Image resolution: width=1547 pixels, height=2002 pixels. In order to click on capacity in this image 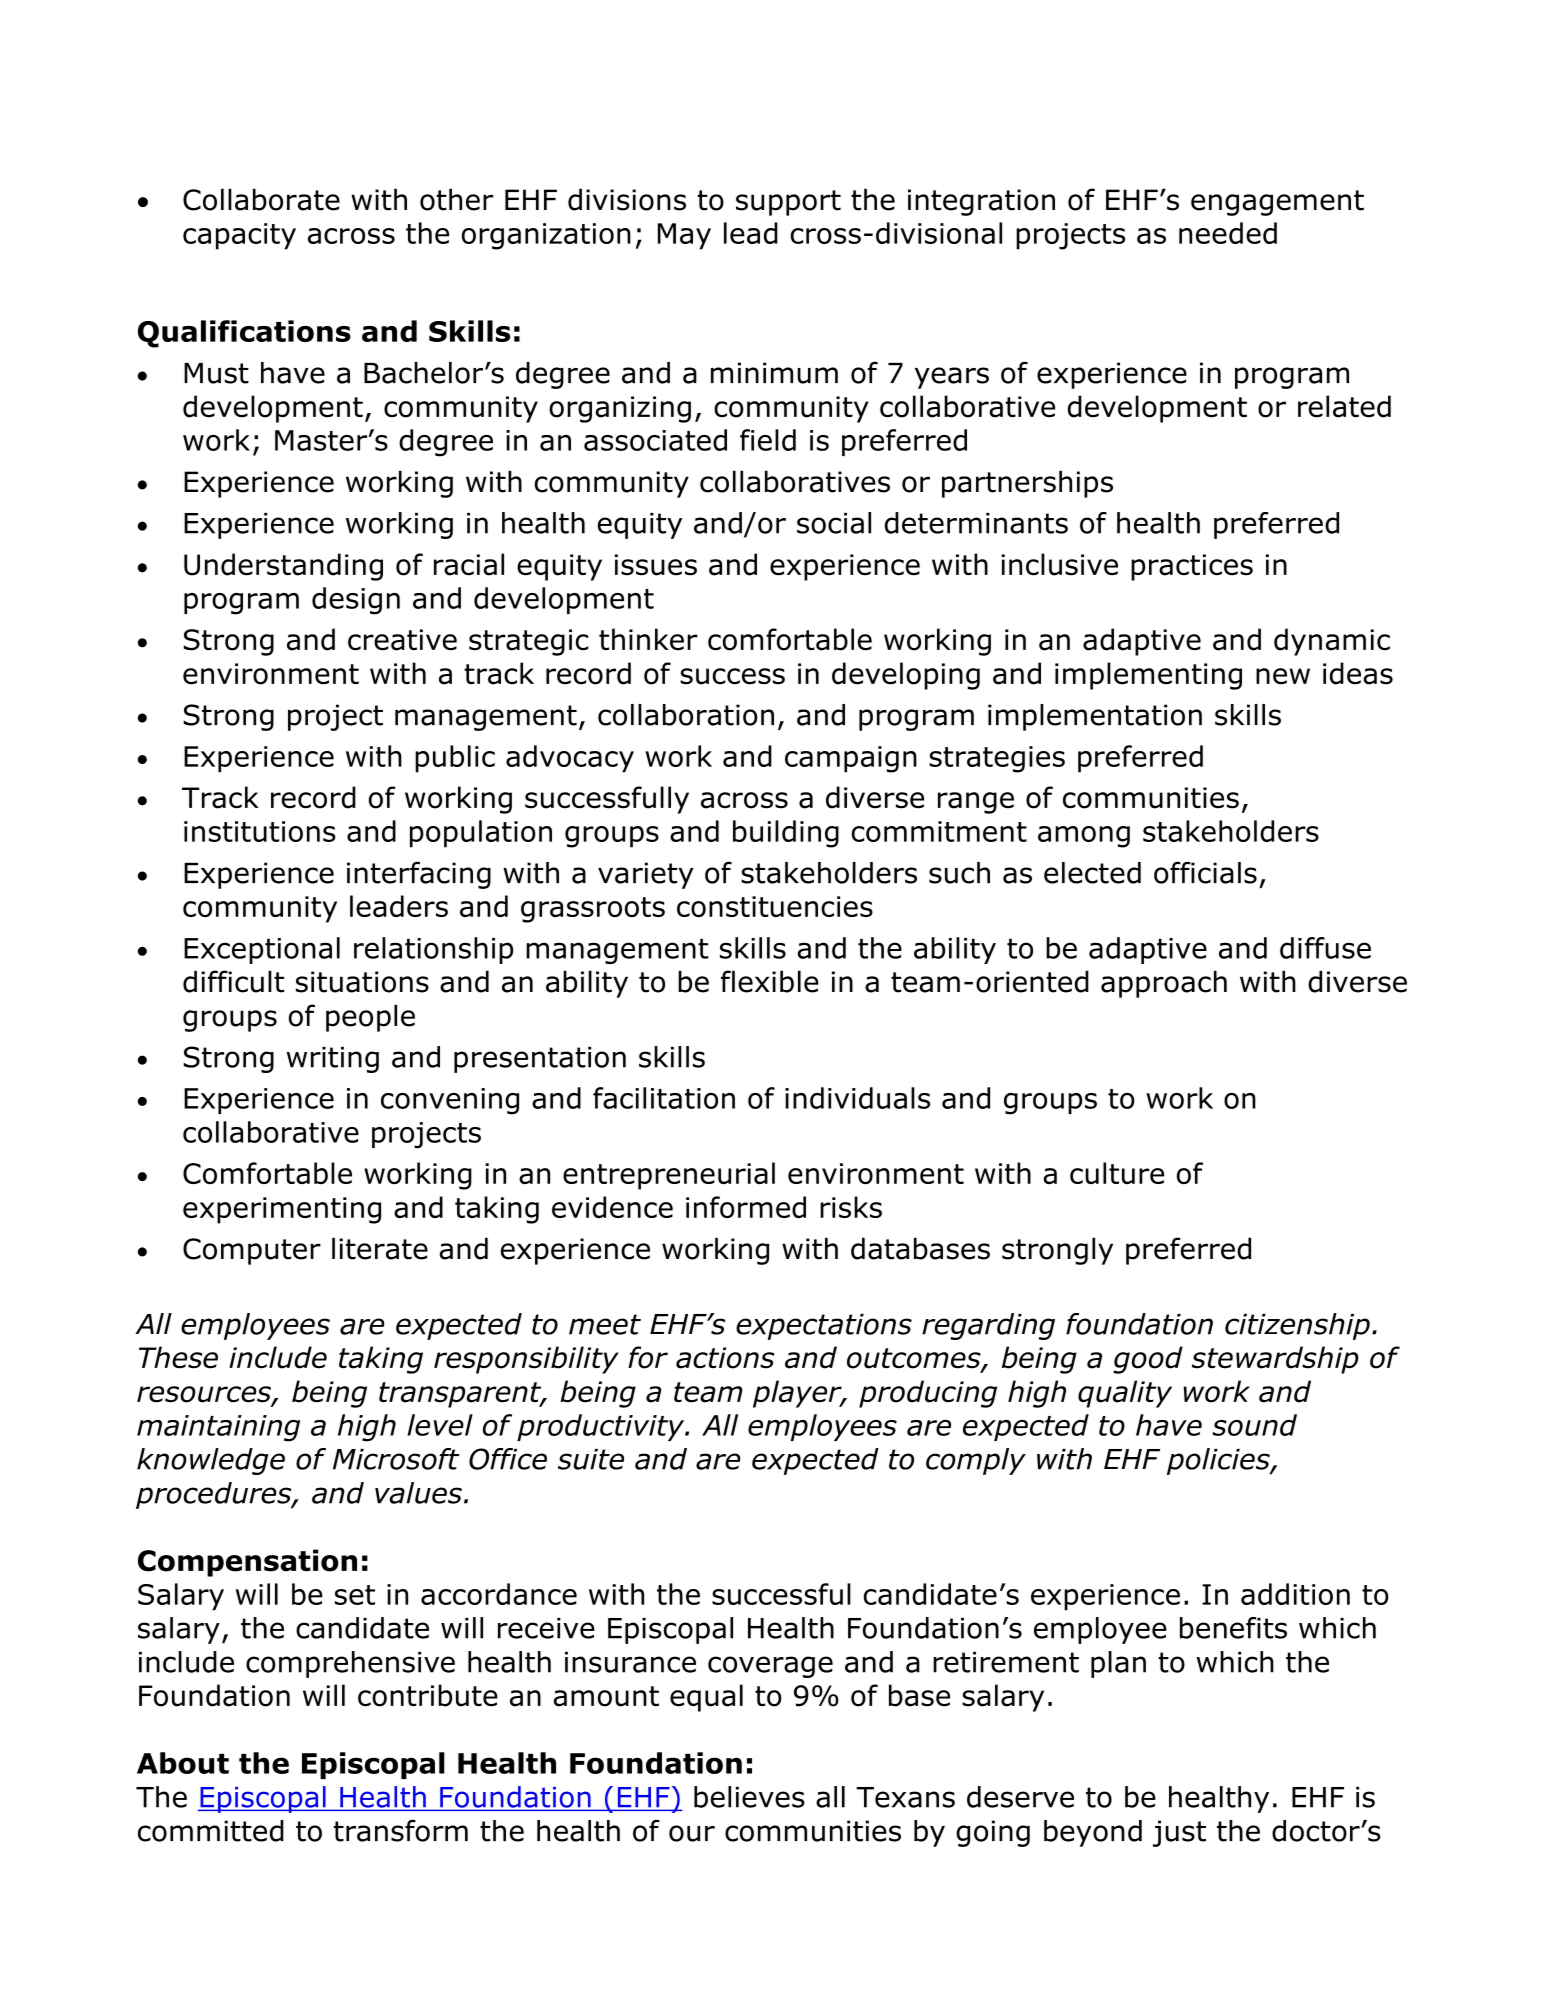, I will do `click(239, 236)`.
